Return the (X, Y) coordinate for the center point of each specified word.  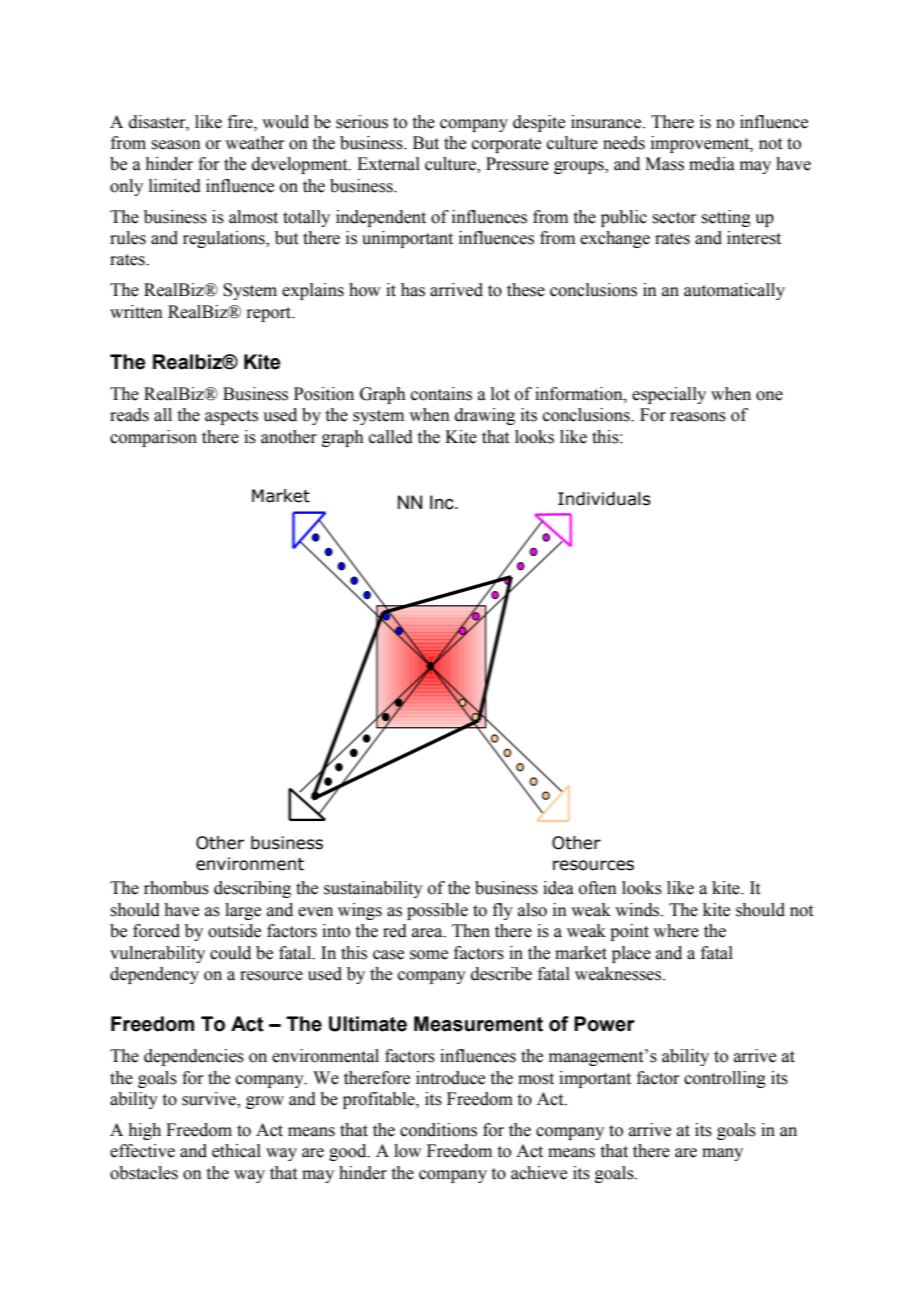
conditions (438, 1130)
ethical (236, 1151)
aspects (231, 417)
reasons (698, 417)
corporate (506, 145)
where (676, 931)
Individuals (604, 499)
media (712, 164)
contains (441, 394)
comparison (153, 438)
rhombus (176, 888)
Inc (443, 502)
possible (437, 911)
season (176, 145)
